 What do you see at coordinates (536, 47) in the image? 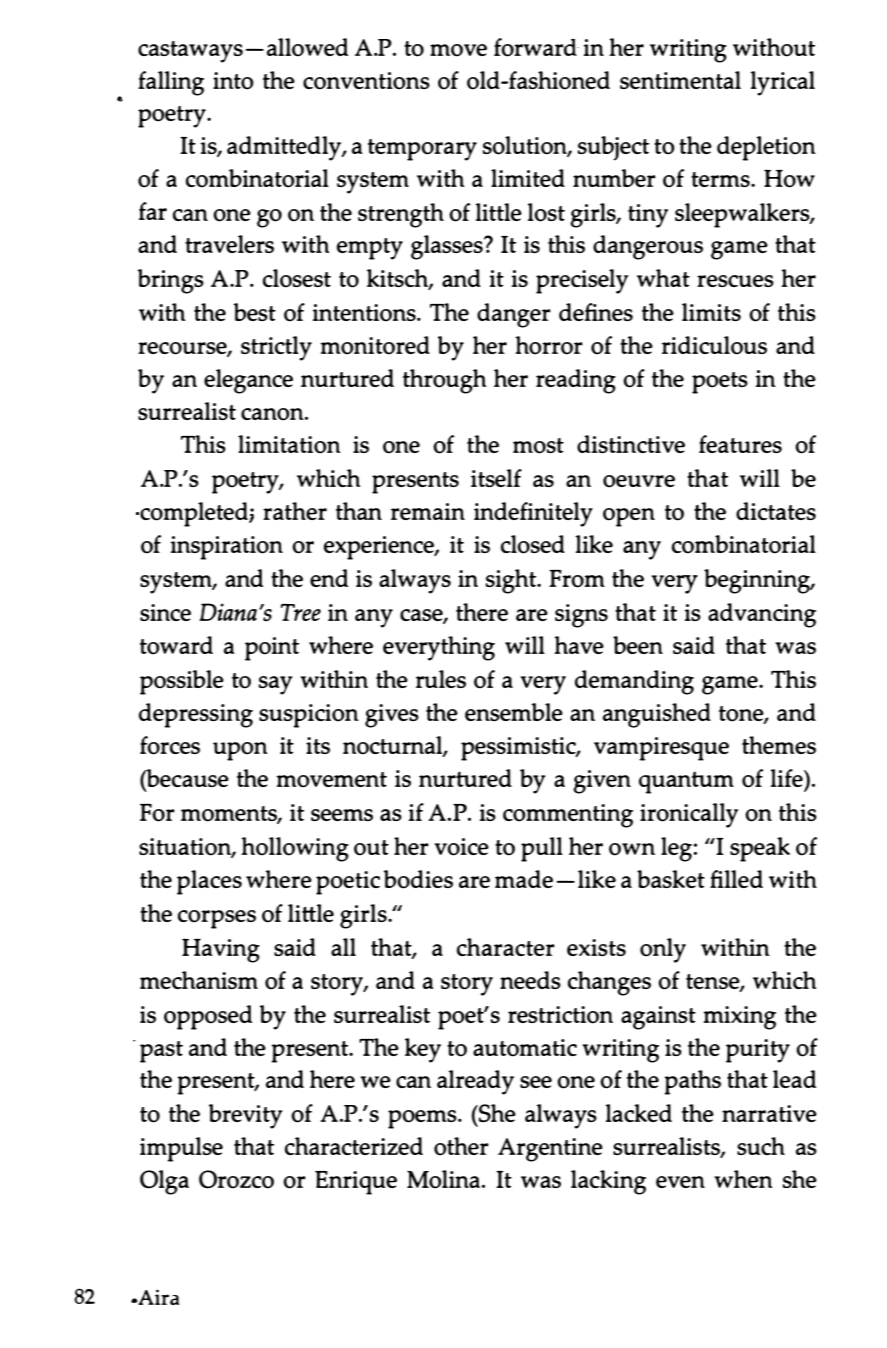
I see `forward` at bounding box center [536, 47].
